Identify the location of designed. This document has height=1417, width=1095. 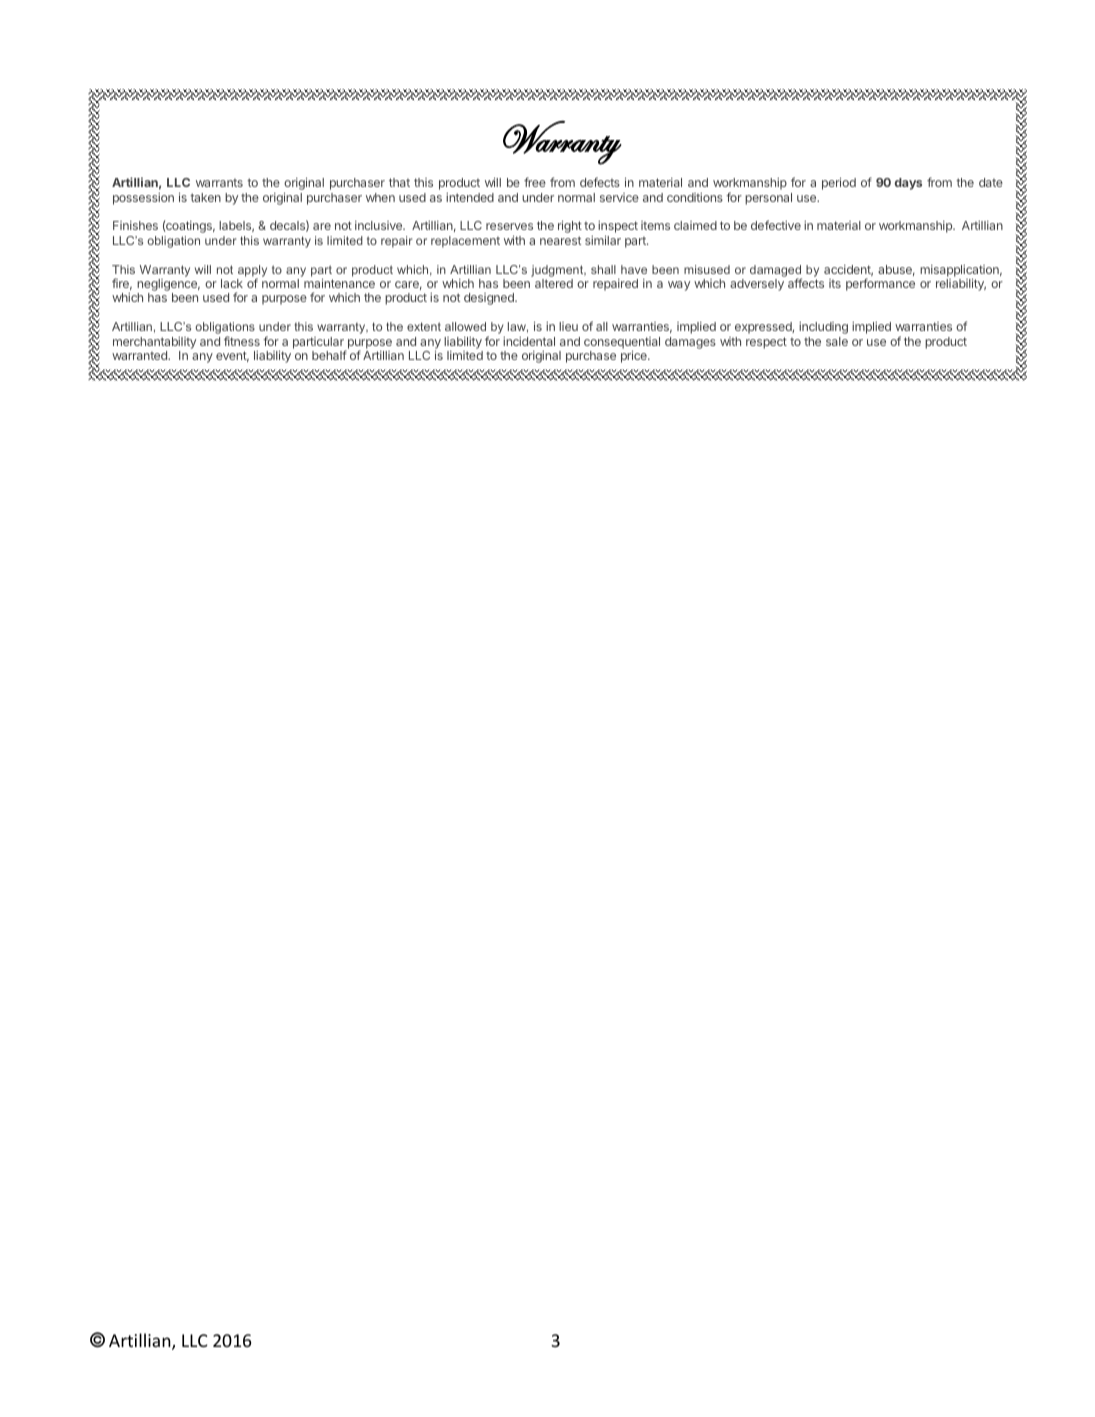
(490, 299).
